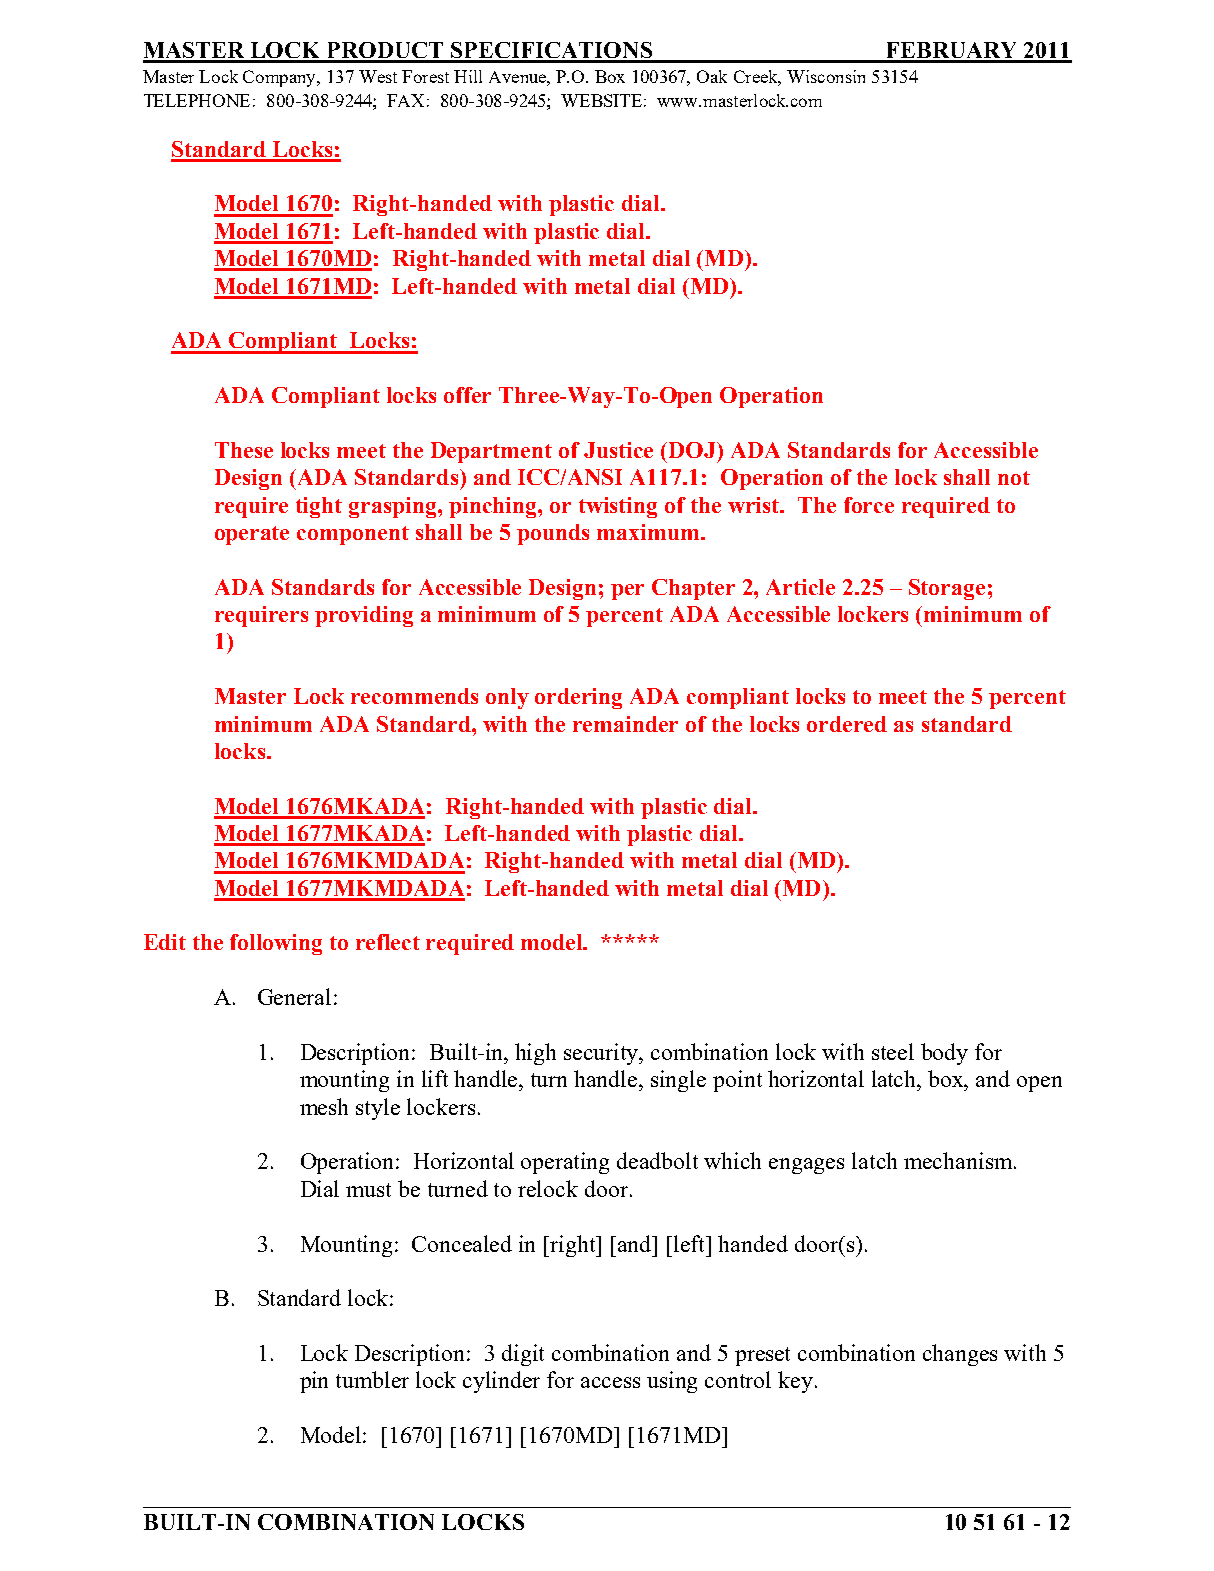  I want to click on recommends, so click(414, 696).
